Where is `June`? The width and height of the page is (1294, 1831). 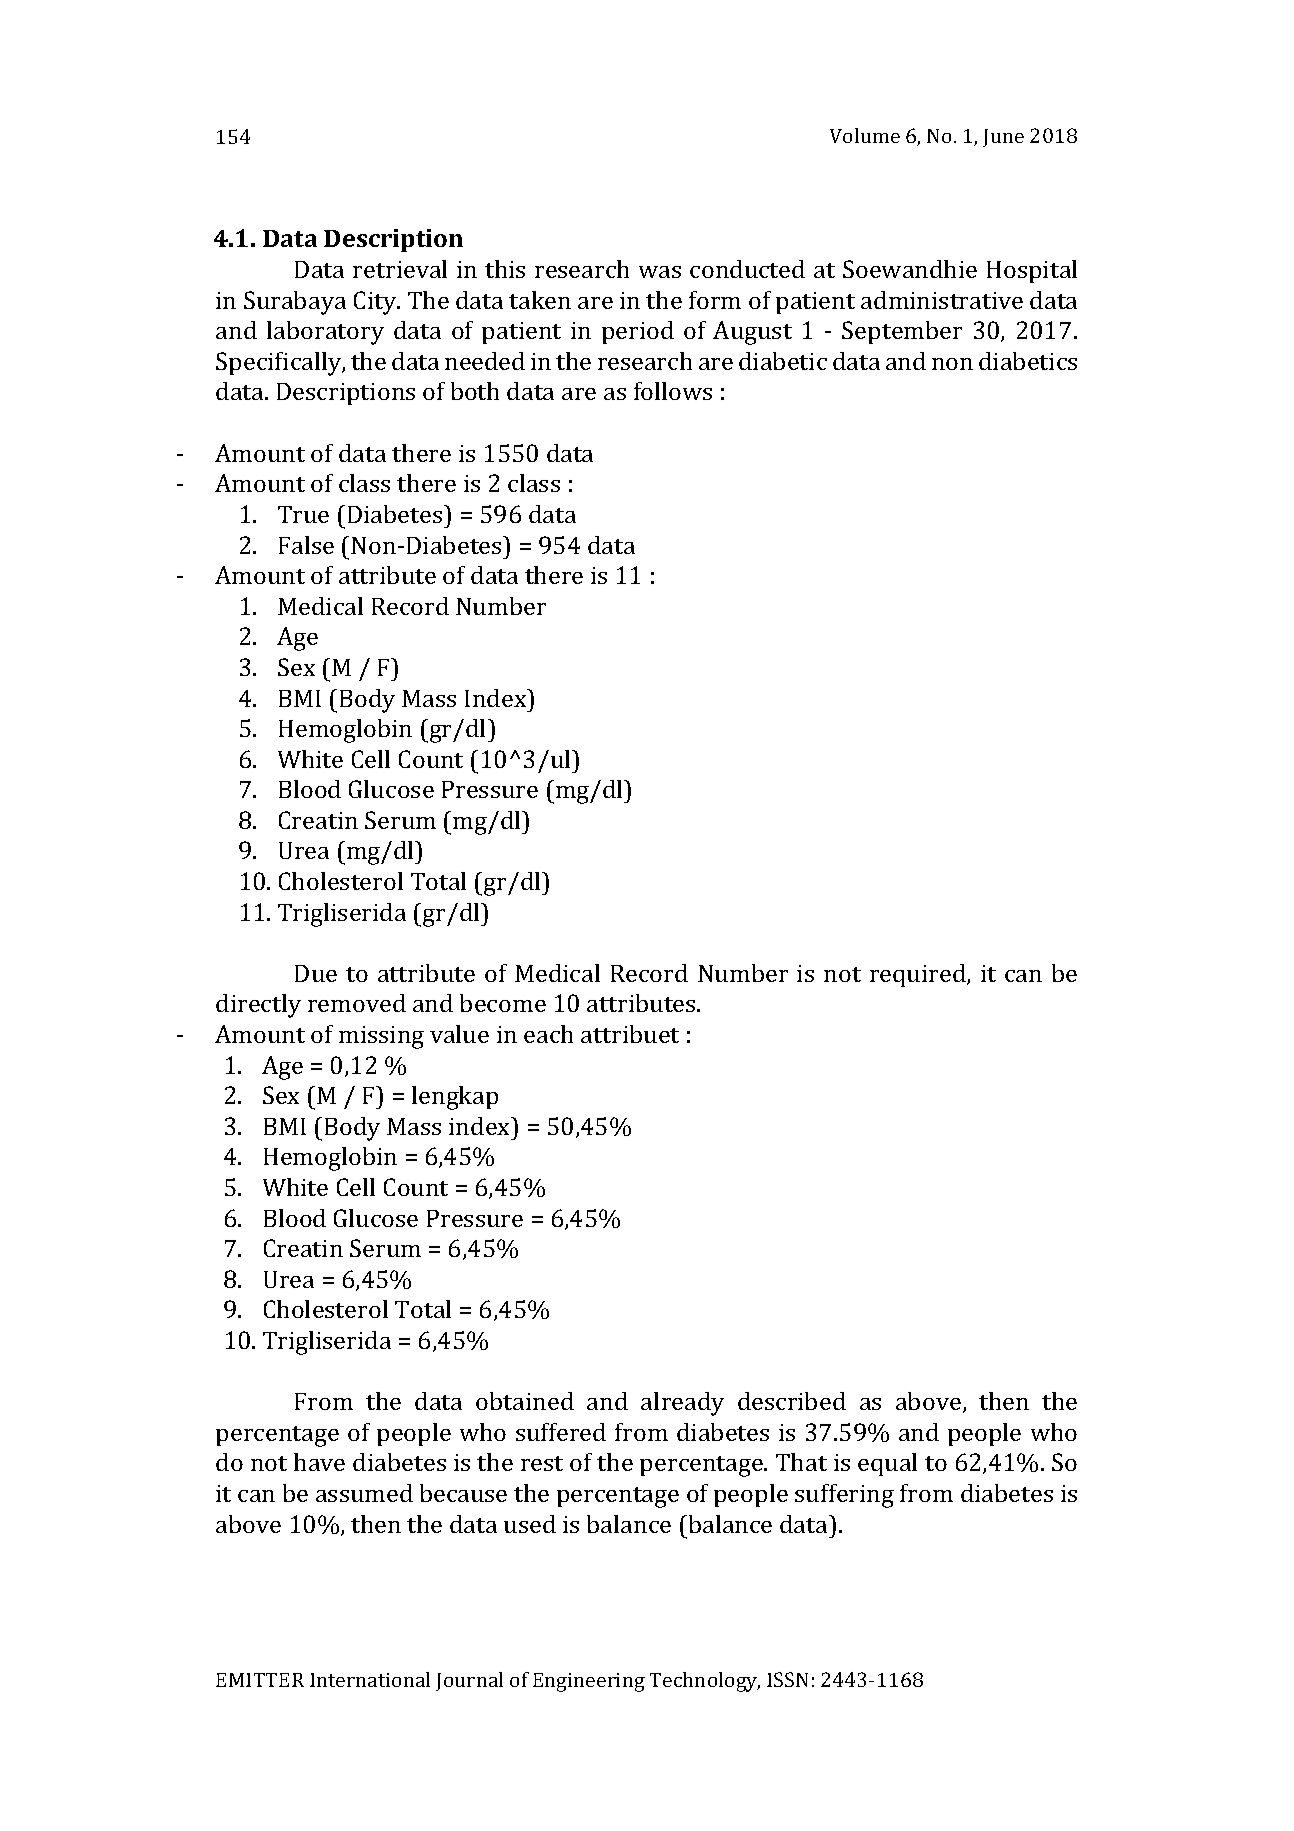
June is located at coordinates (1003, 138).
